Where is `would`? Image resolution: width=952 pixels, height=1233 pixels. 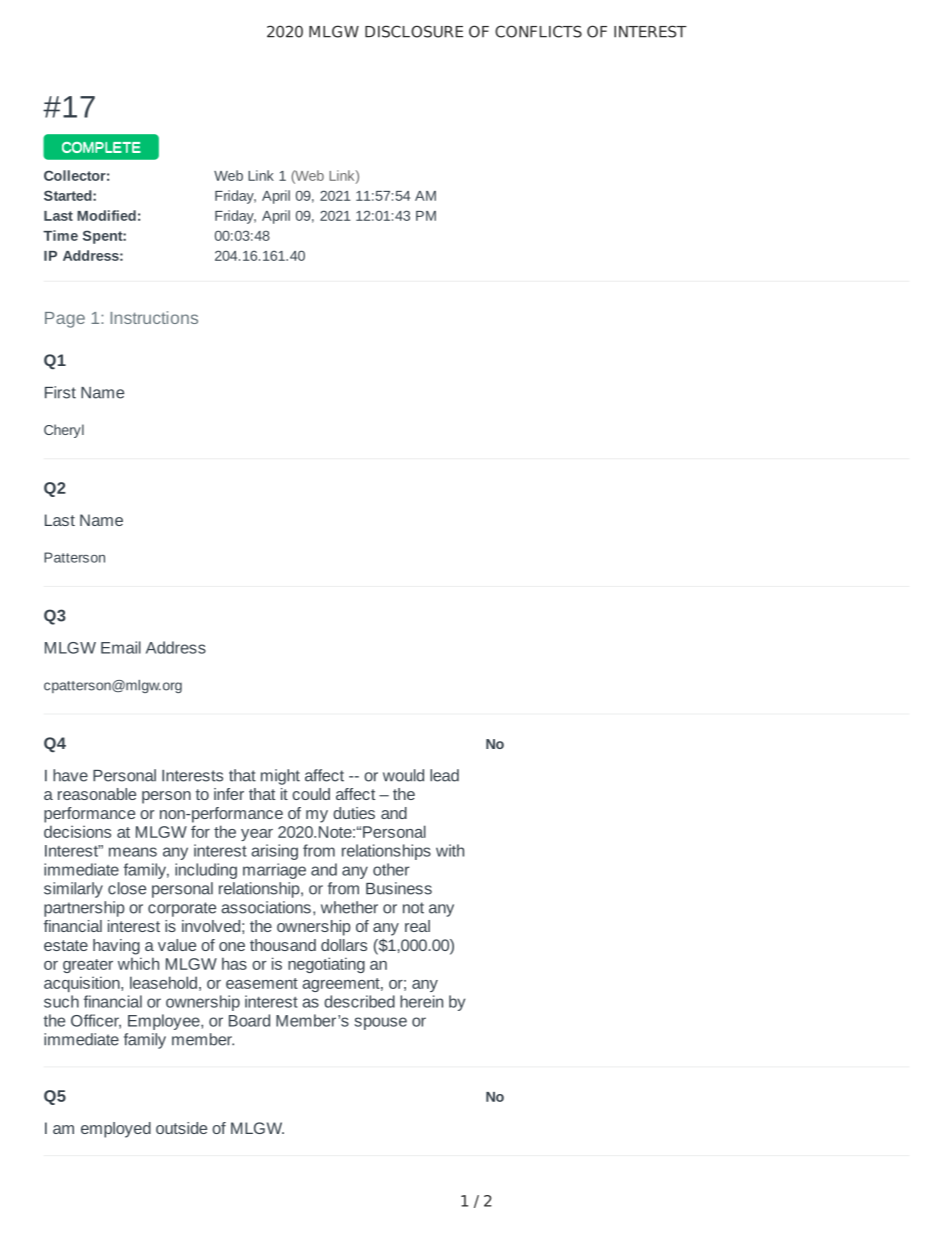
would is located at coordinates (403, 775).
